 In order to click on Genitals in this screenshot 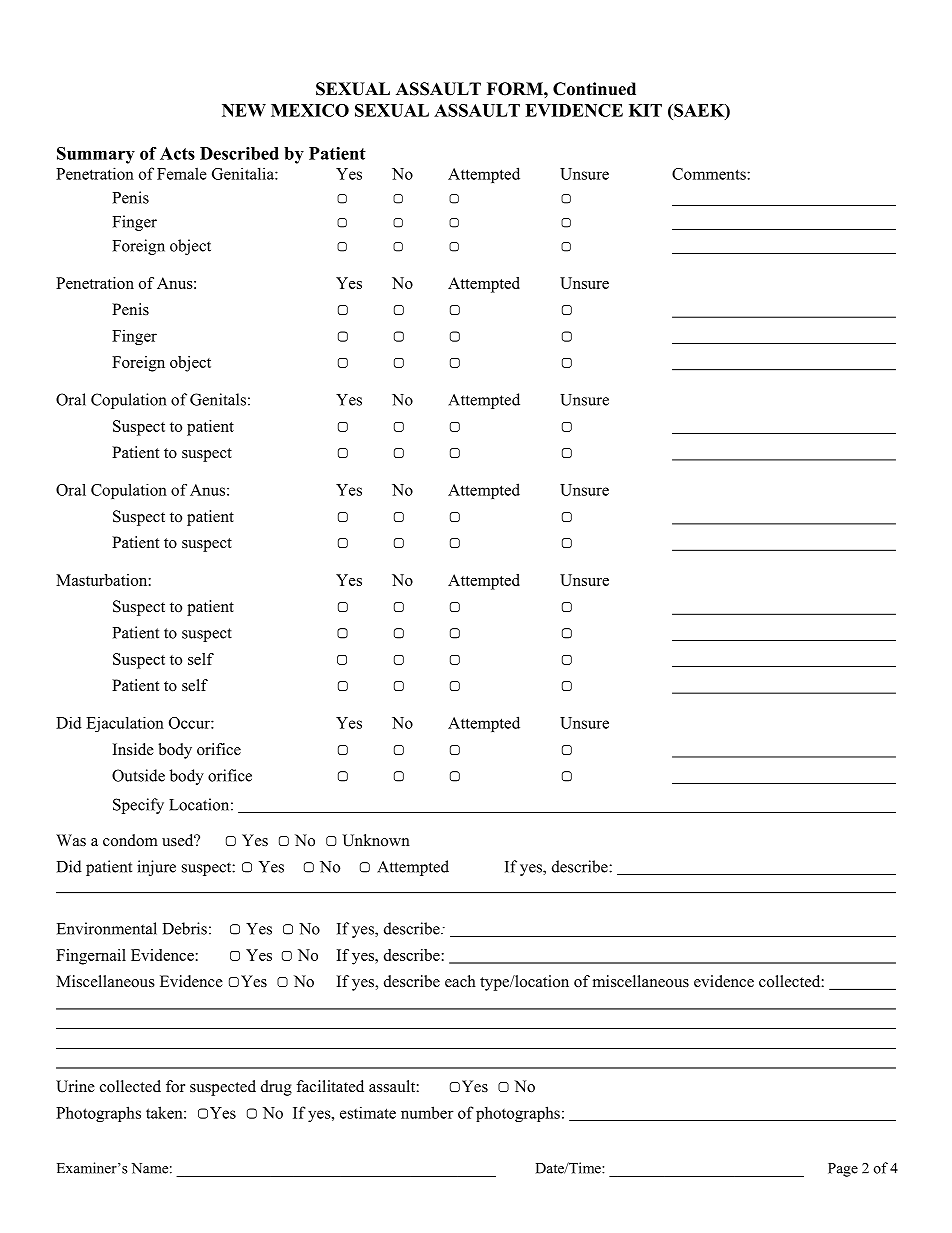, I will do `click(218, 399)`.
